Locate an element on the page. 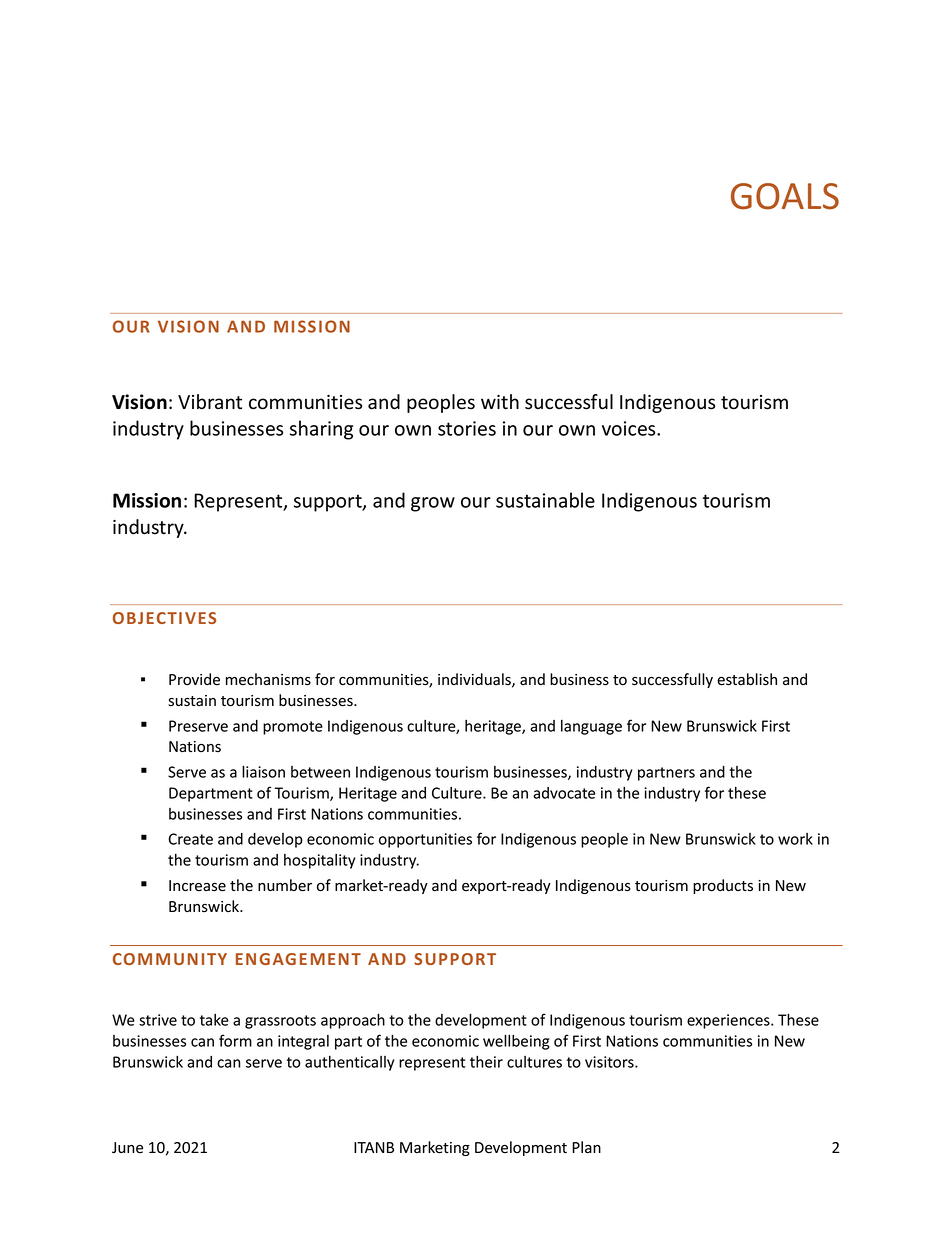 The width and height of the page is (952, 1233). language is located at coordinates (591, 727).
